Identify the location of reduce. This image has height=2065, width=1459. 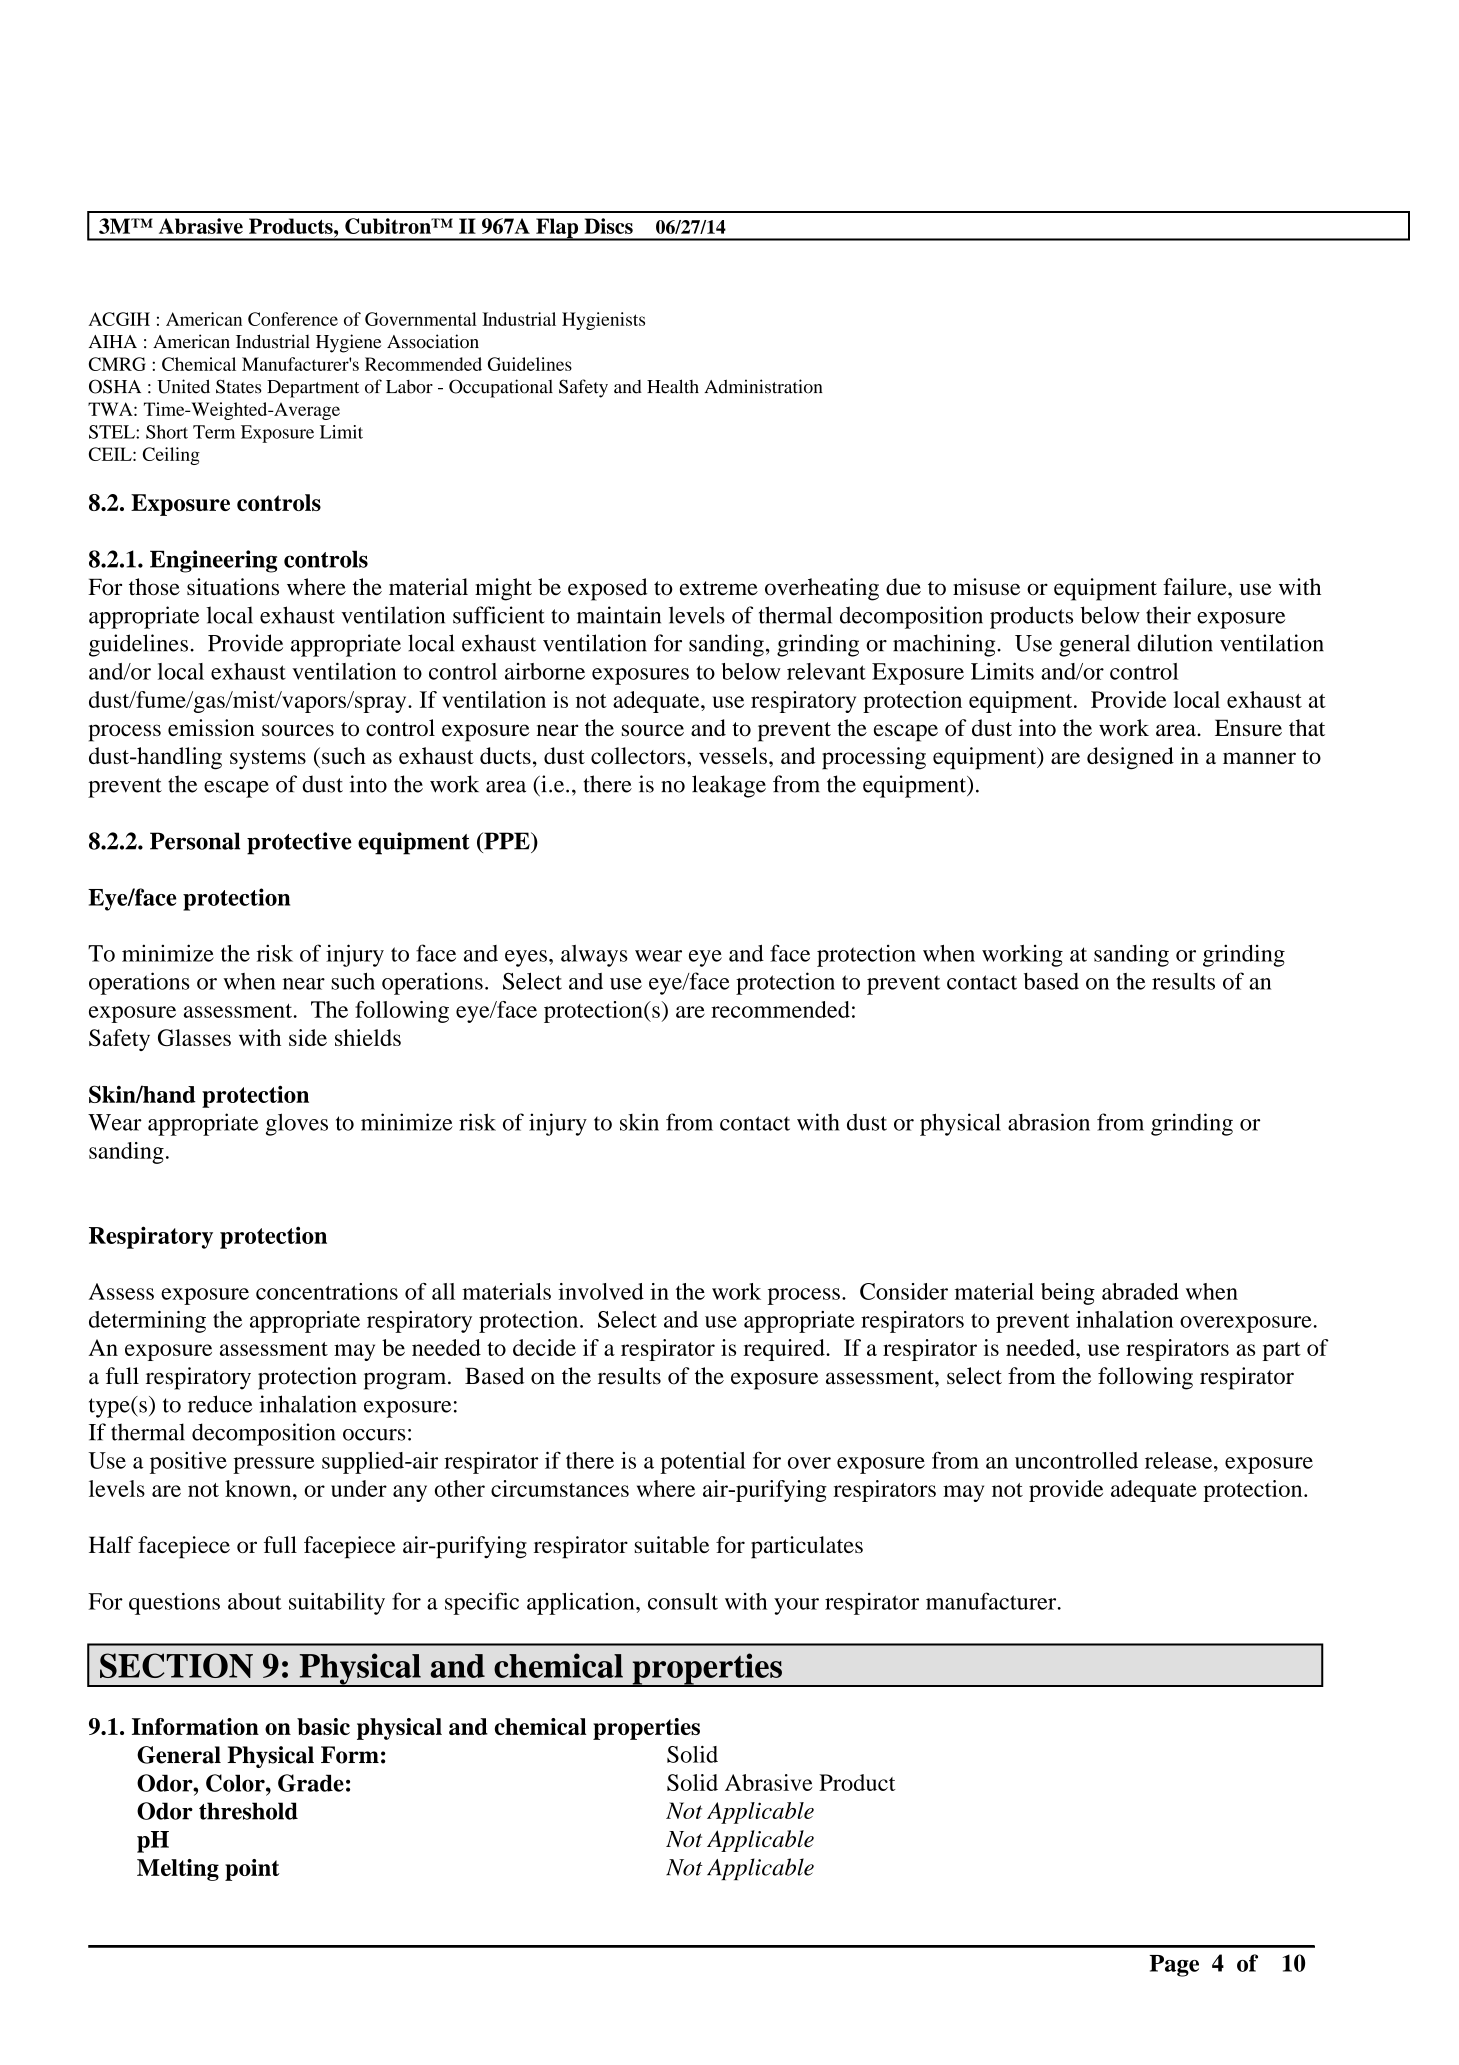
(220, 1404).
